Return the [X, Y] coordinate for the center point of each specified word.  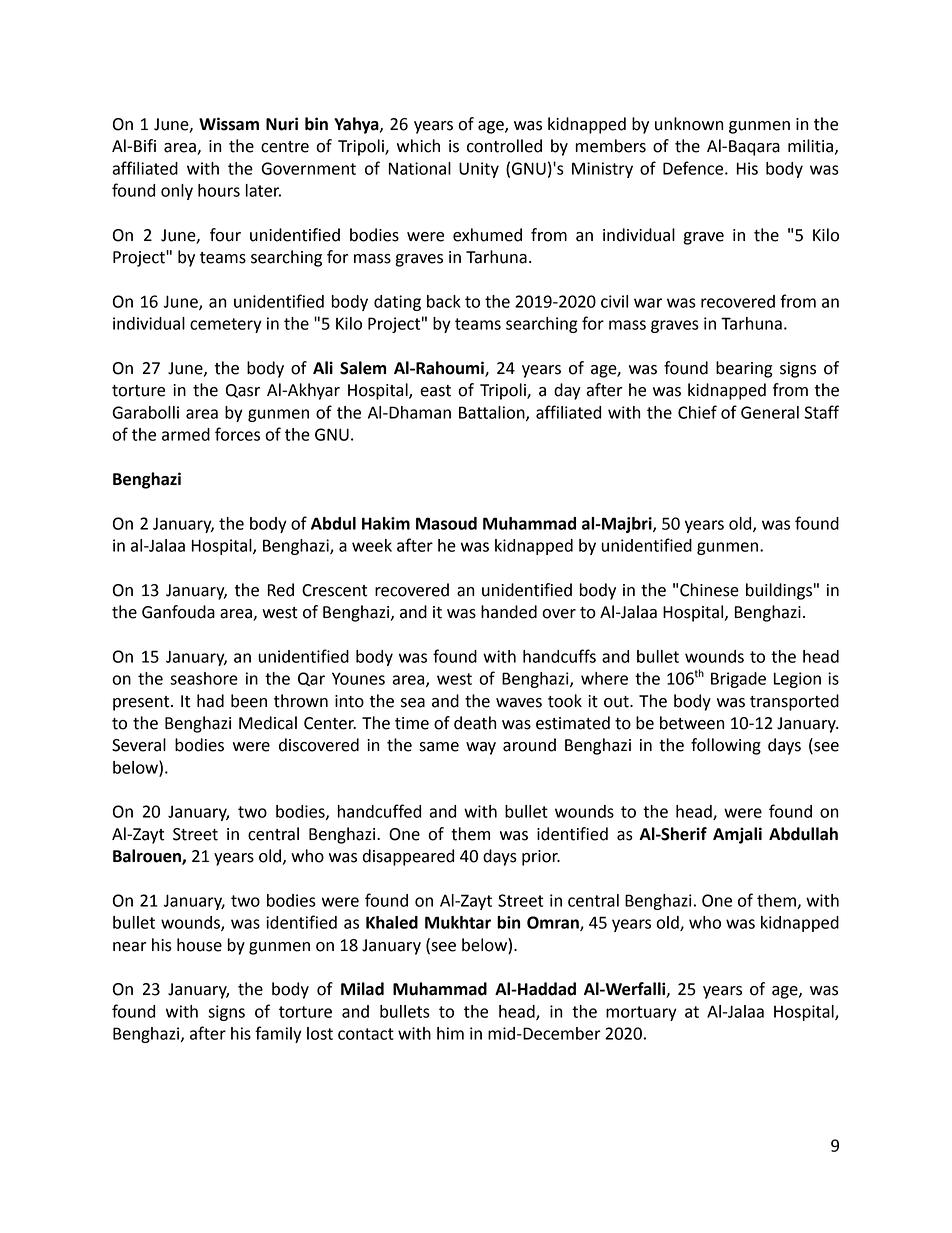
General [770, 412]
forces [237, 434]
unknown [689, 124]
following [726, 746]
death [475, 723]
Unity [479, 170]
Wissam [229, 124]
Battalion [493, 413]
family [278, 1034]
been [249, 701]
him [450, 1033]
